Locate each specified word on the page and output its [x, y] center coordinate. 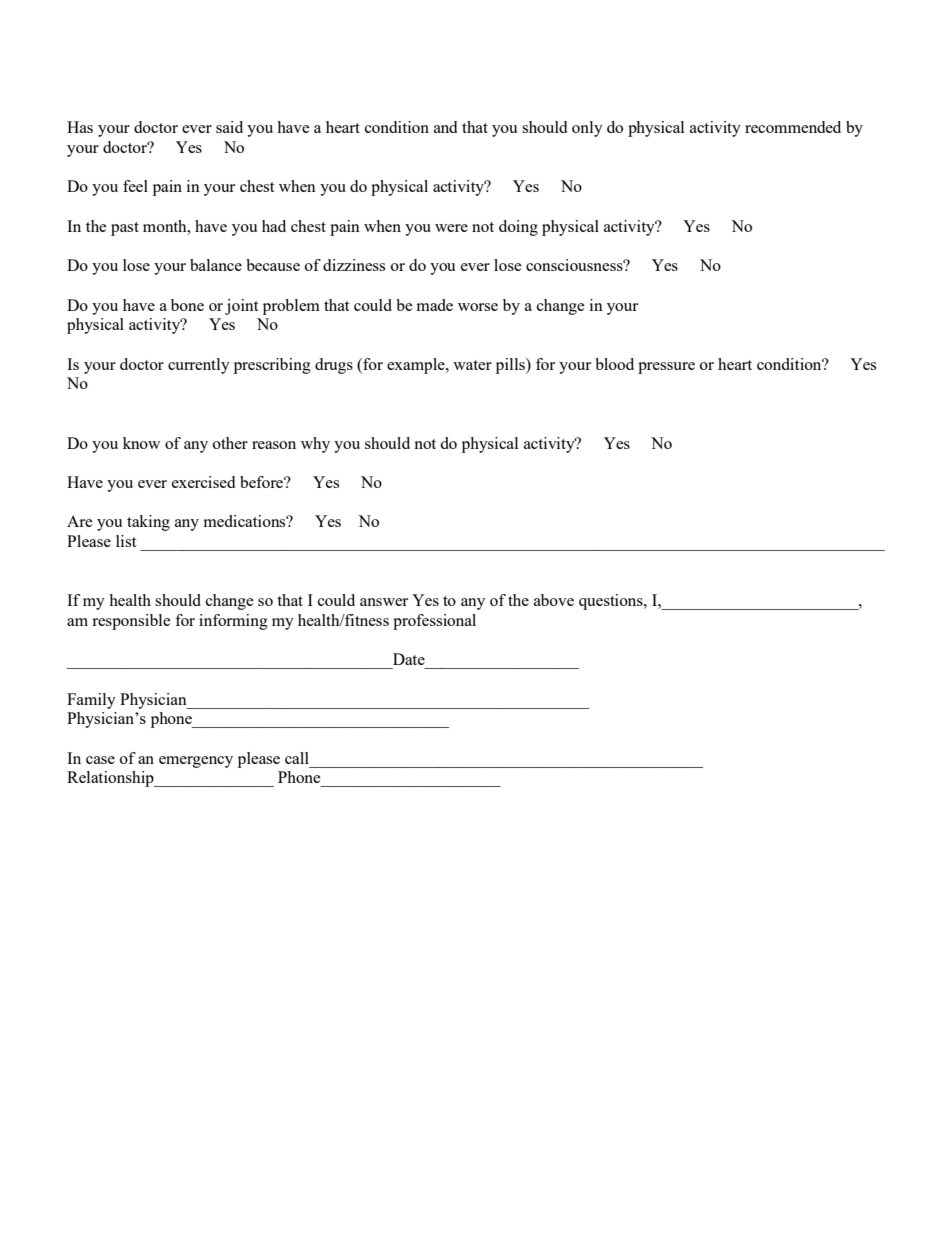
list [126, 541]
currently [199, 366]
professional [434, 622]
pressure [666, 368]
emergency [196, 762]
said [229, 127]
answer [384, 602]
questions [612, 602]
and [445, 127]
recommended [793, 127]
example [417, 366]
